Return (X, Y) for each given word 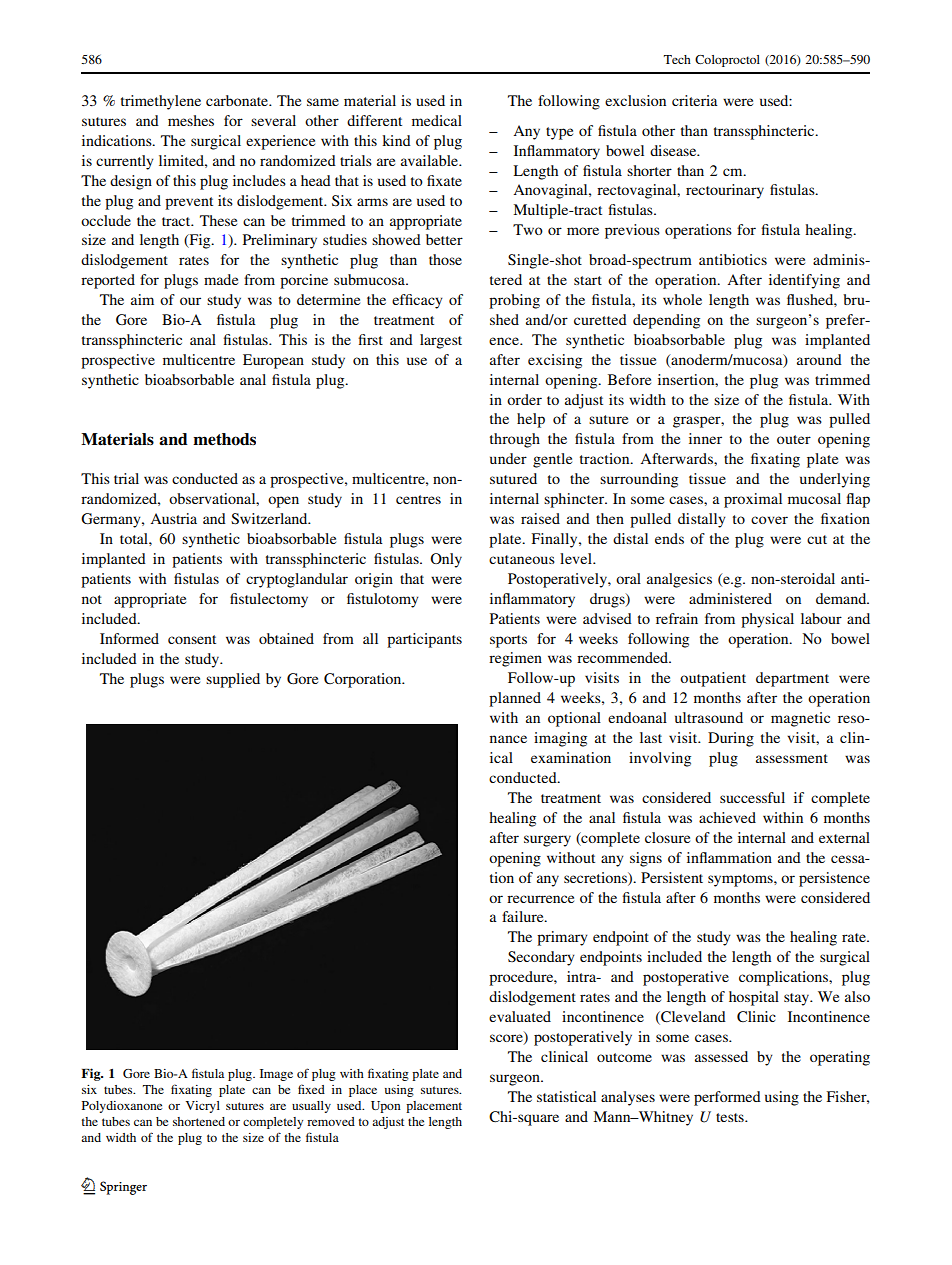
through (515, 440)
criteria (695, 100)
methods (224, 439)
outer (794, 439)
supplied (233, 680)
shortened (199, 1121)
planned (515, 699)
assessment (792, 758)
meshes (191, 120)
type (559, 133)
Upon (386, 1107)
